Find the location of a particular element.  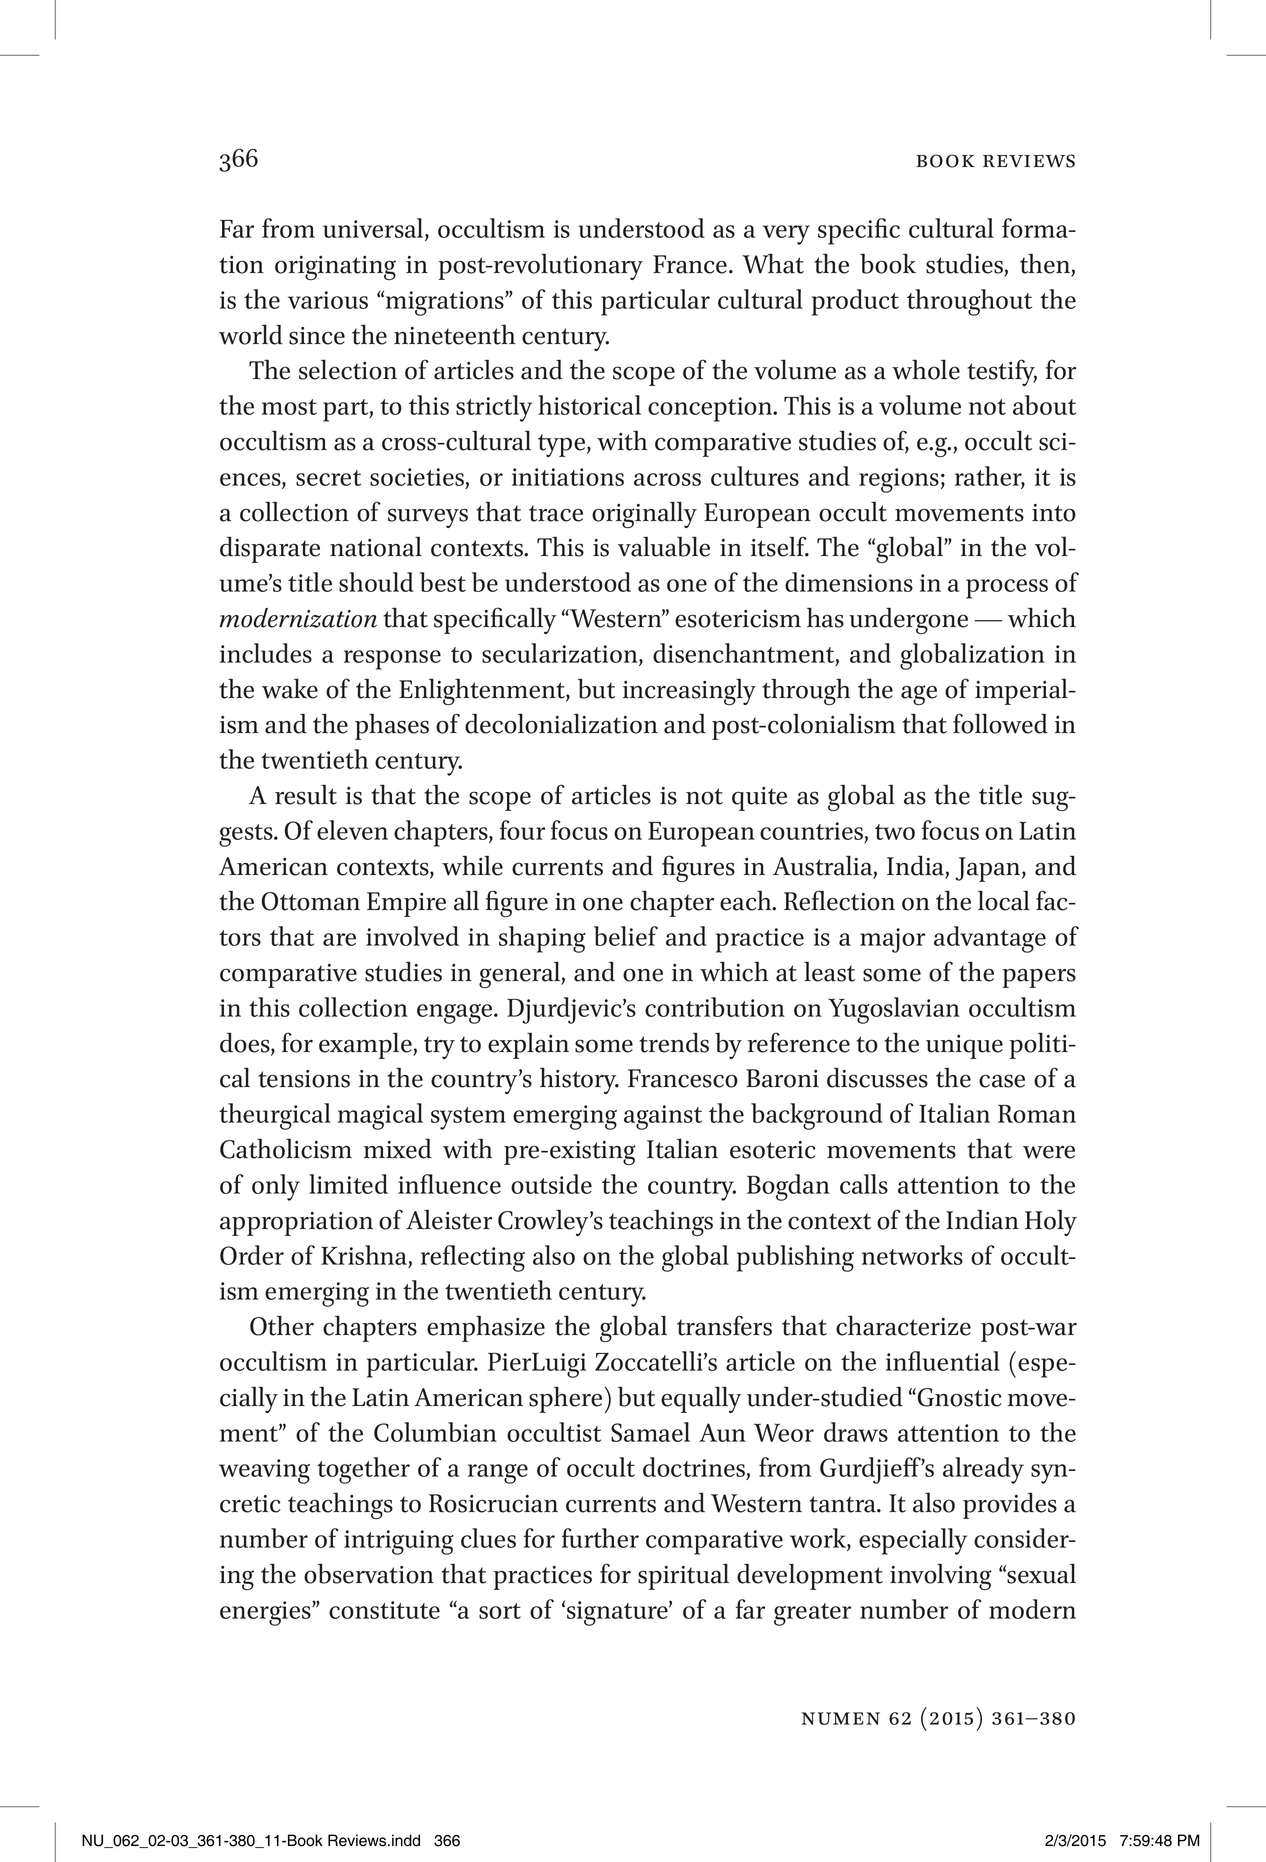

various is located at coordinates (328, 300).
